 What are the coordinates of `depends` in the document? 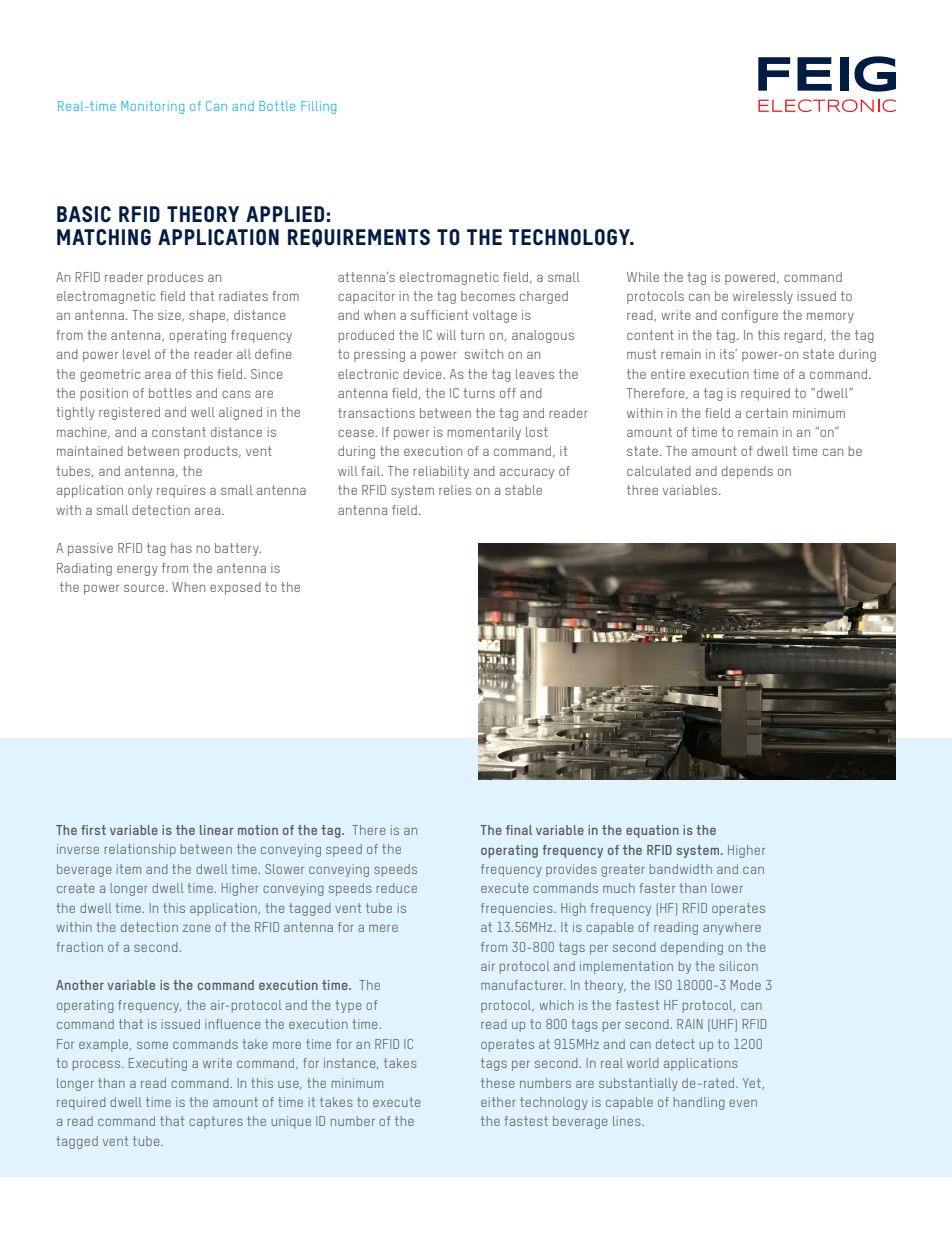 It's located at (747, 472).
